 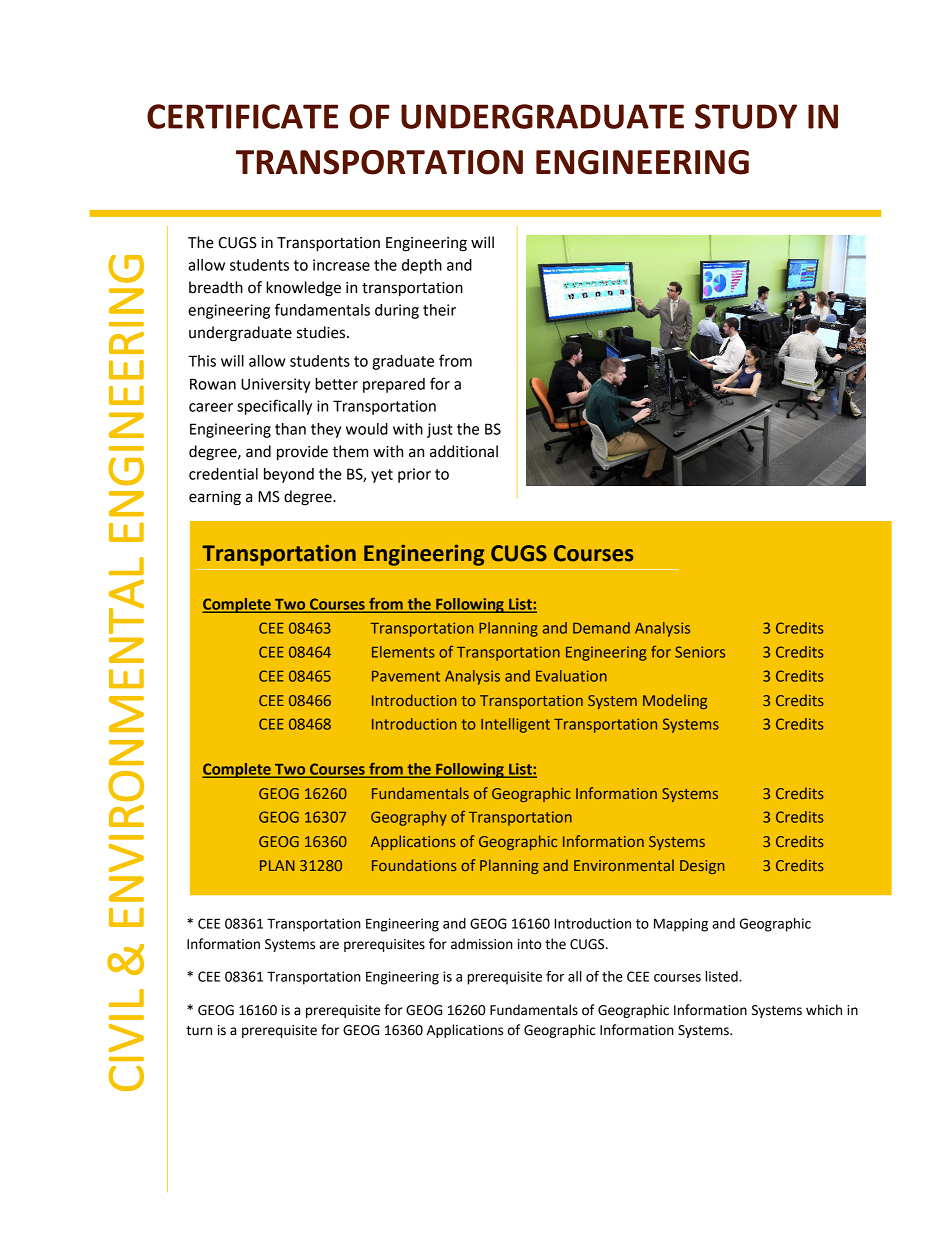 What do you see at coordinates (290, 429) in the document?
I see `than` at bounding box center [290, 429].
